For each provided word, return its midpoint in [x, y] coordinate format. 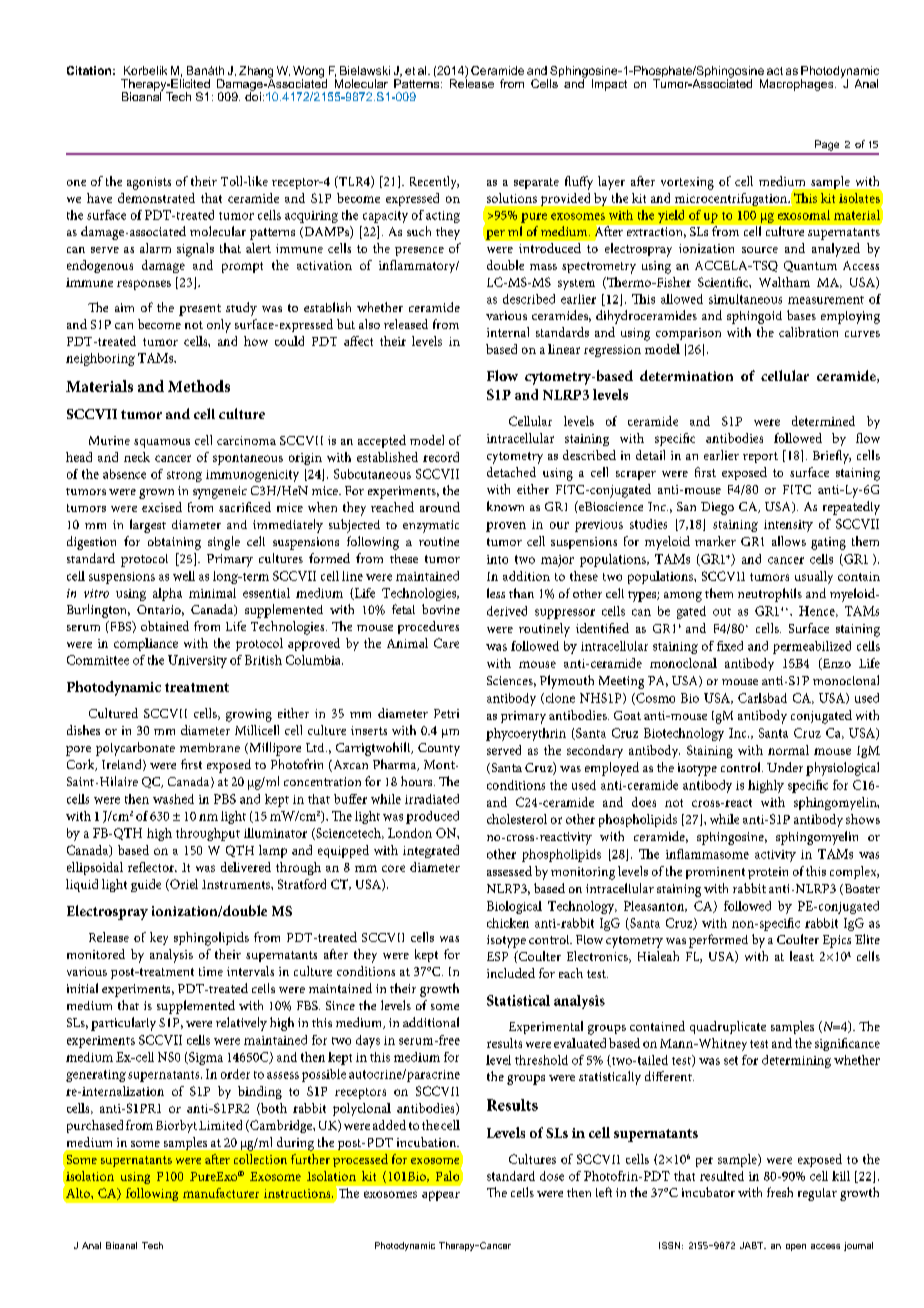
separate [536, 183]
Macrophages [798, 85]
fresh [780, 1192]
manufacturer [221, 1193]
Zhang [256, 73]
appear [441, 1196]
